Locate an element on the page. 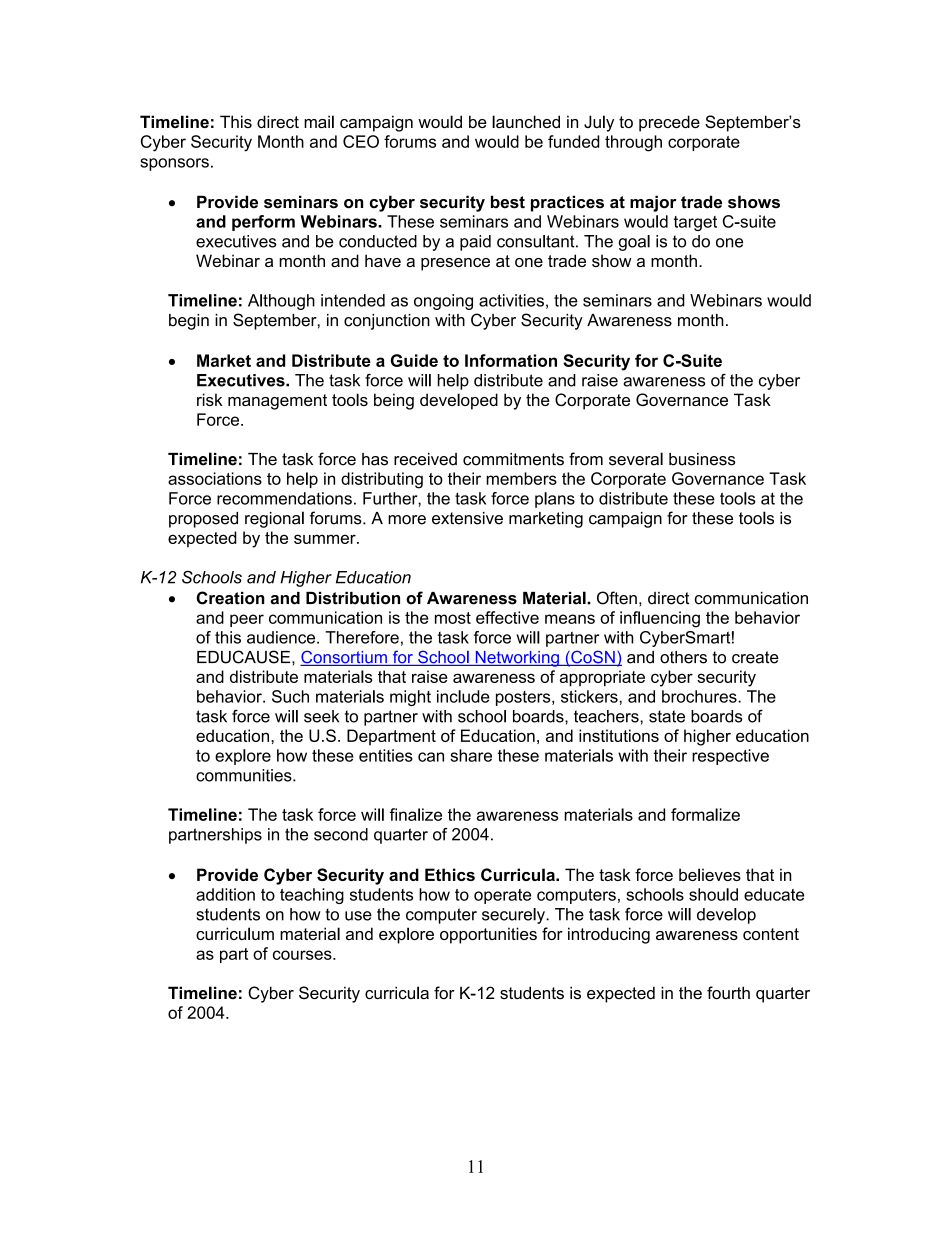  others is located at coordinates (683, 657).
